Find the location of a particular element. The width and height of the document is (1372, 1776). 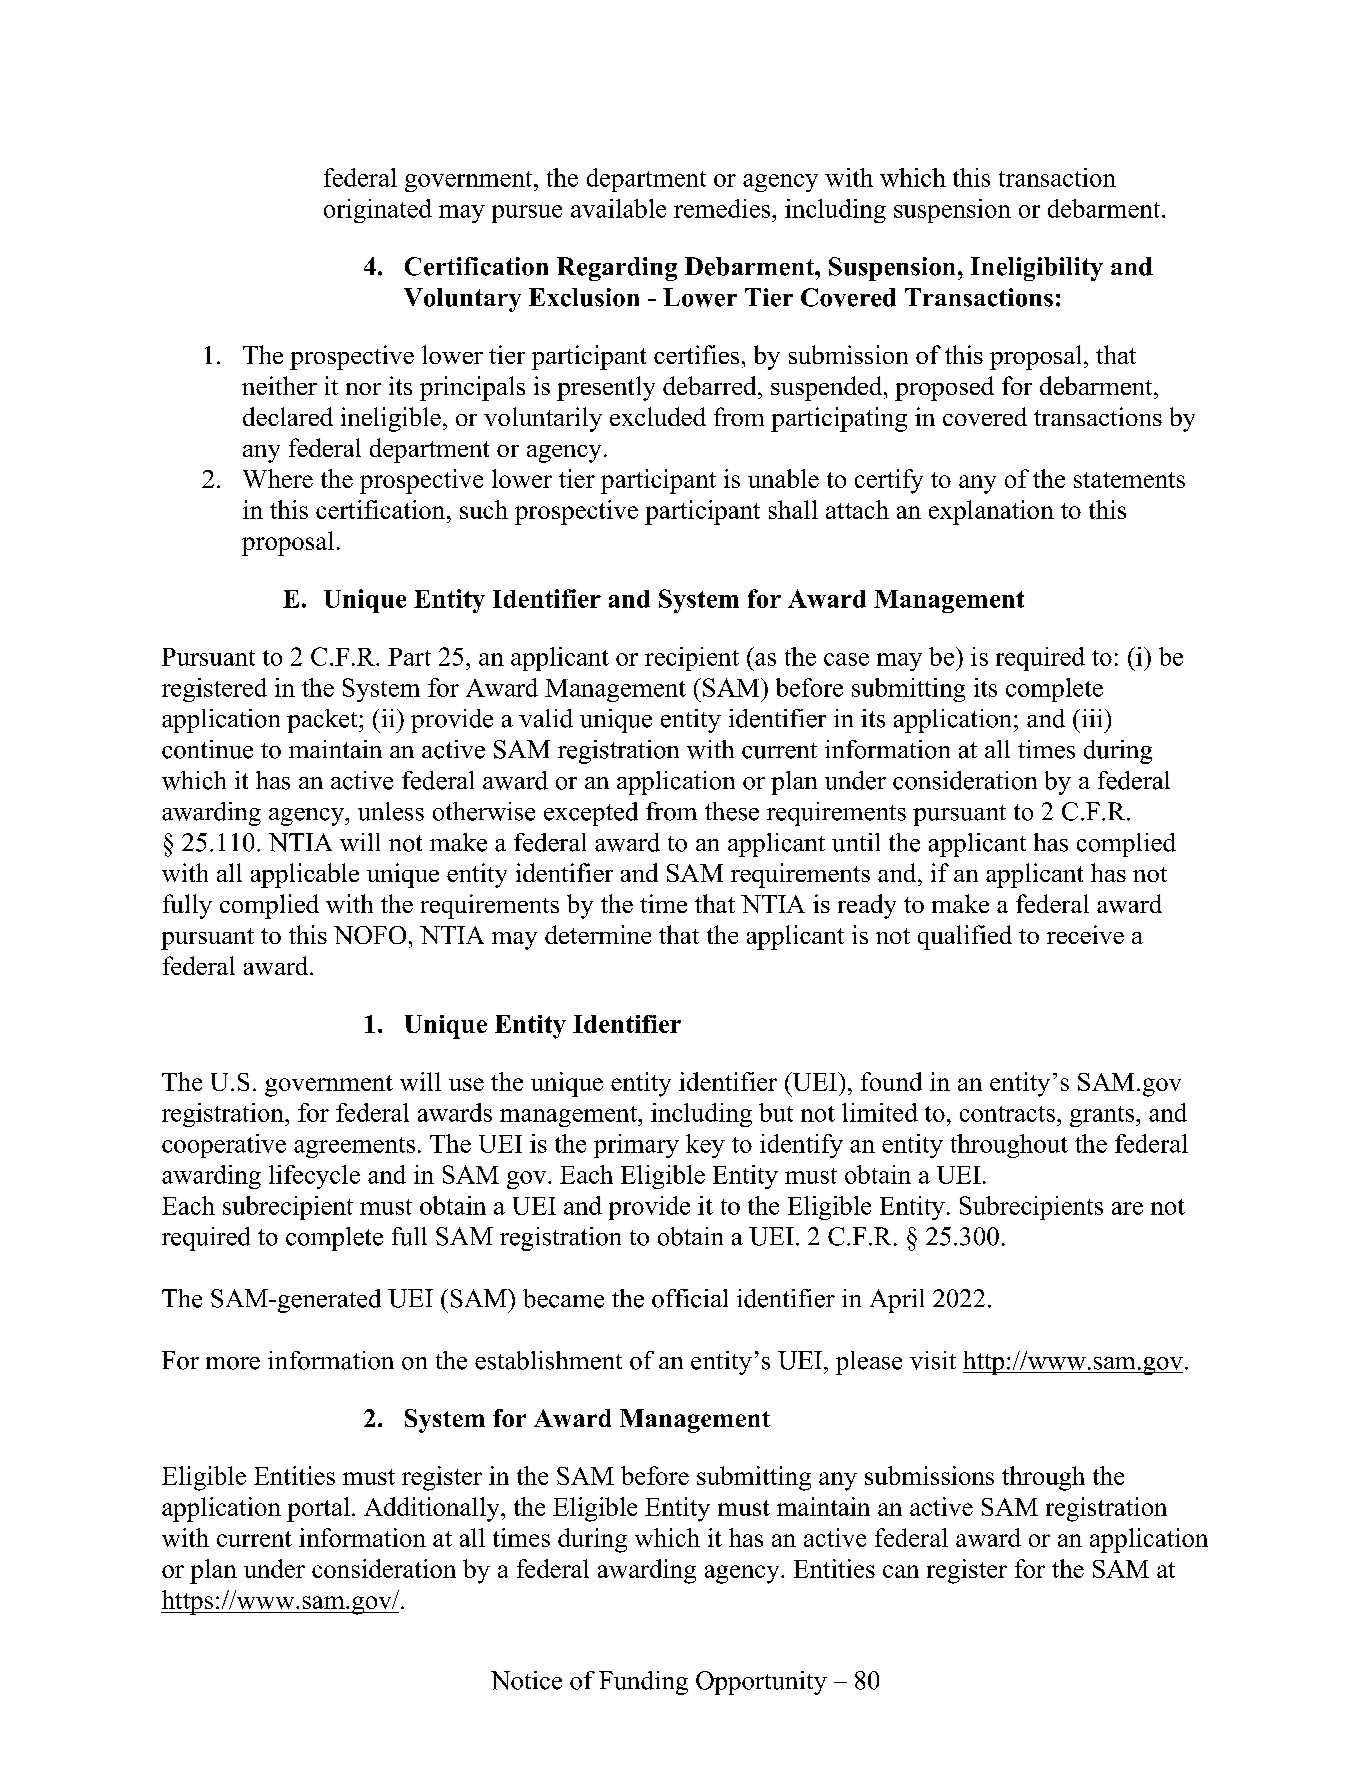

proposed is located at coordinates (944, 388).
